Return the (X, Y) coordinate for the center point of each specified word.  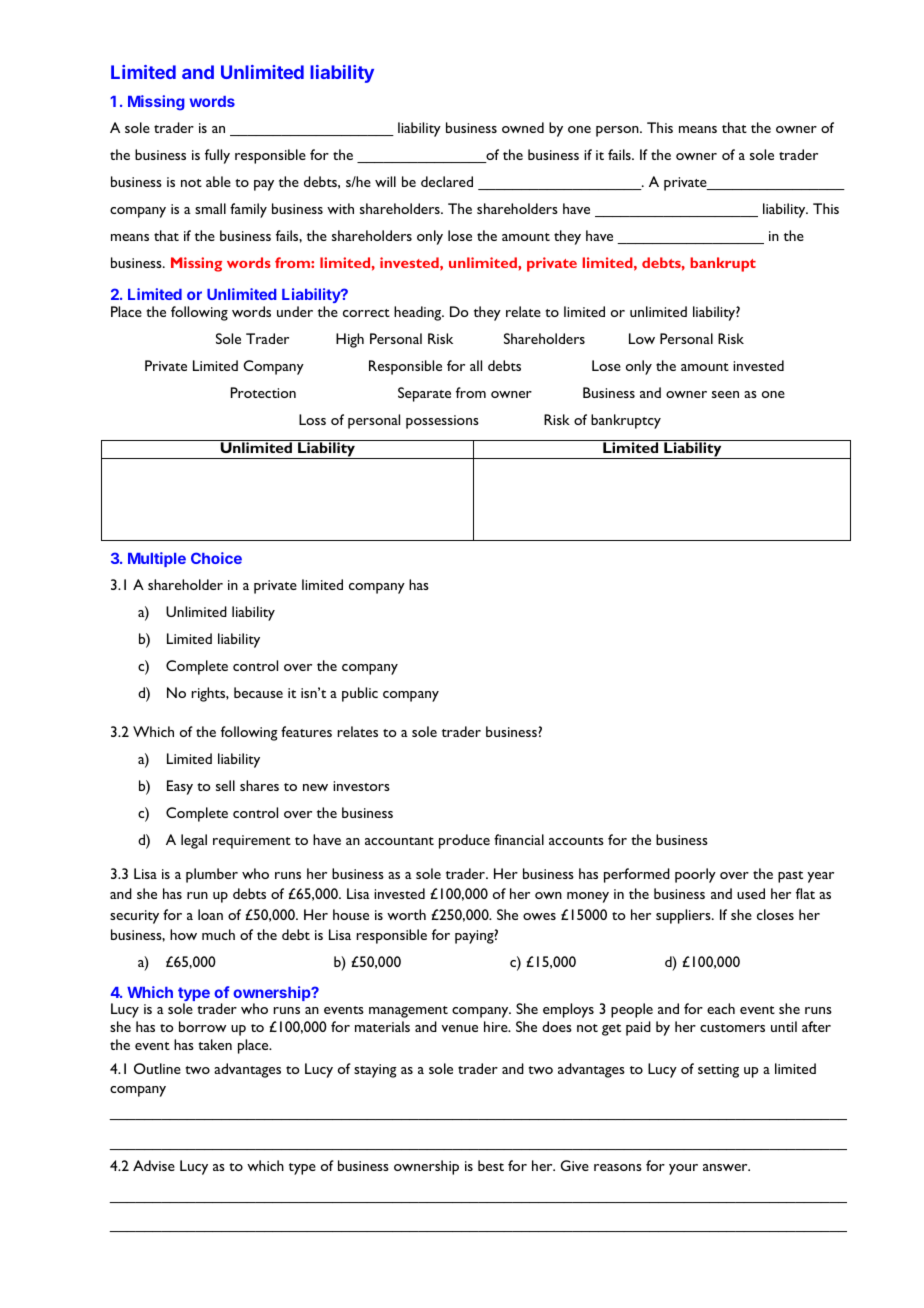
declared (447, 181)
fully (217, 156)
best (491, 1165)
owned (523, 127)
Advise (154, 1165)
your (683, 1169)
